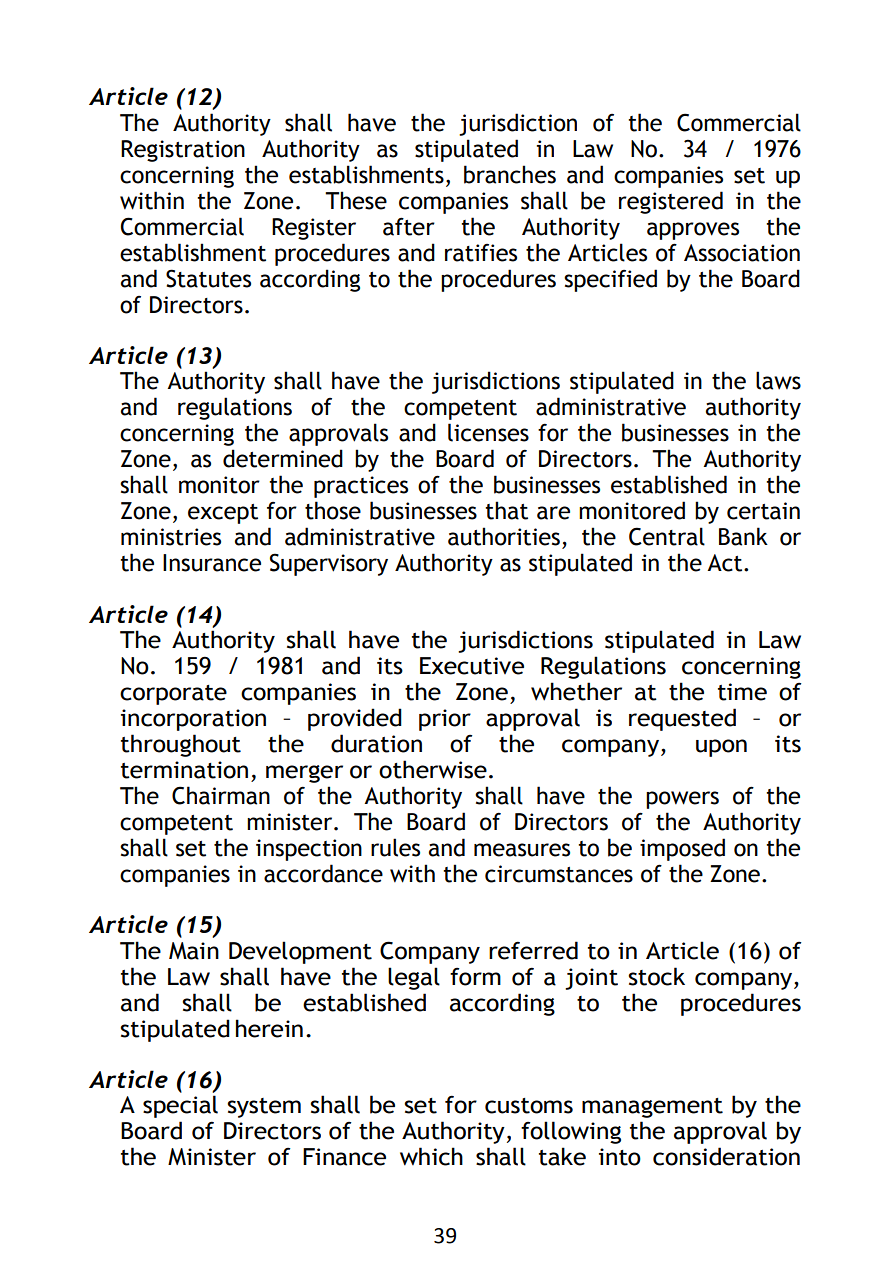 Image resolution: width=891 pixels, height=1262 pixels. I want to click on Executive, so click(472, 666).
